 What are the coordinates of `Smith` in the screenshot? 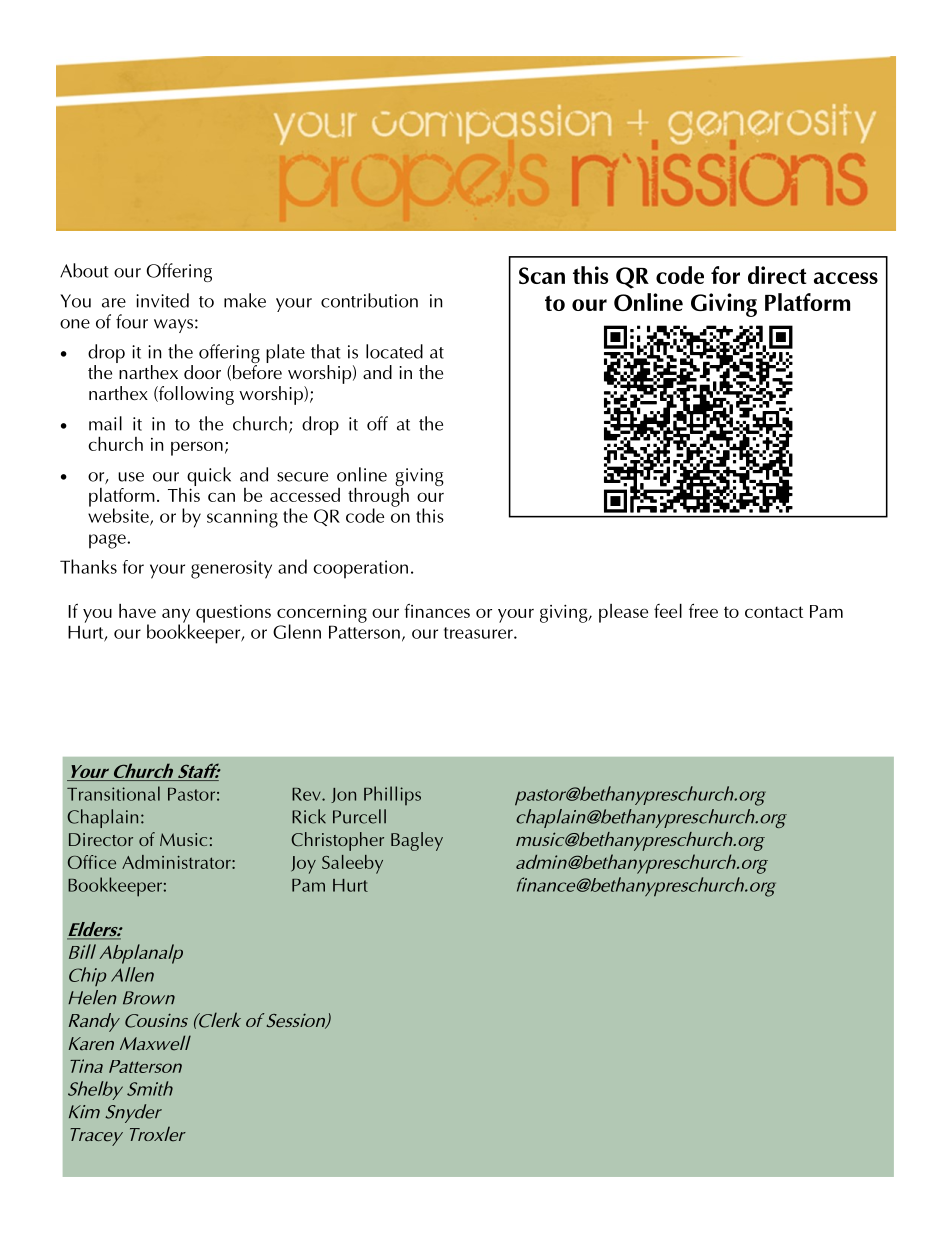 It's located at (150, 1088).
